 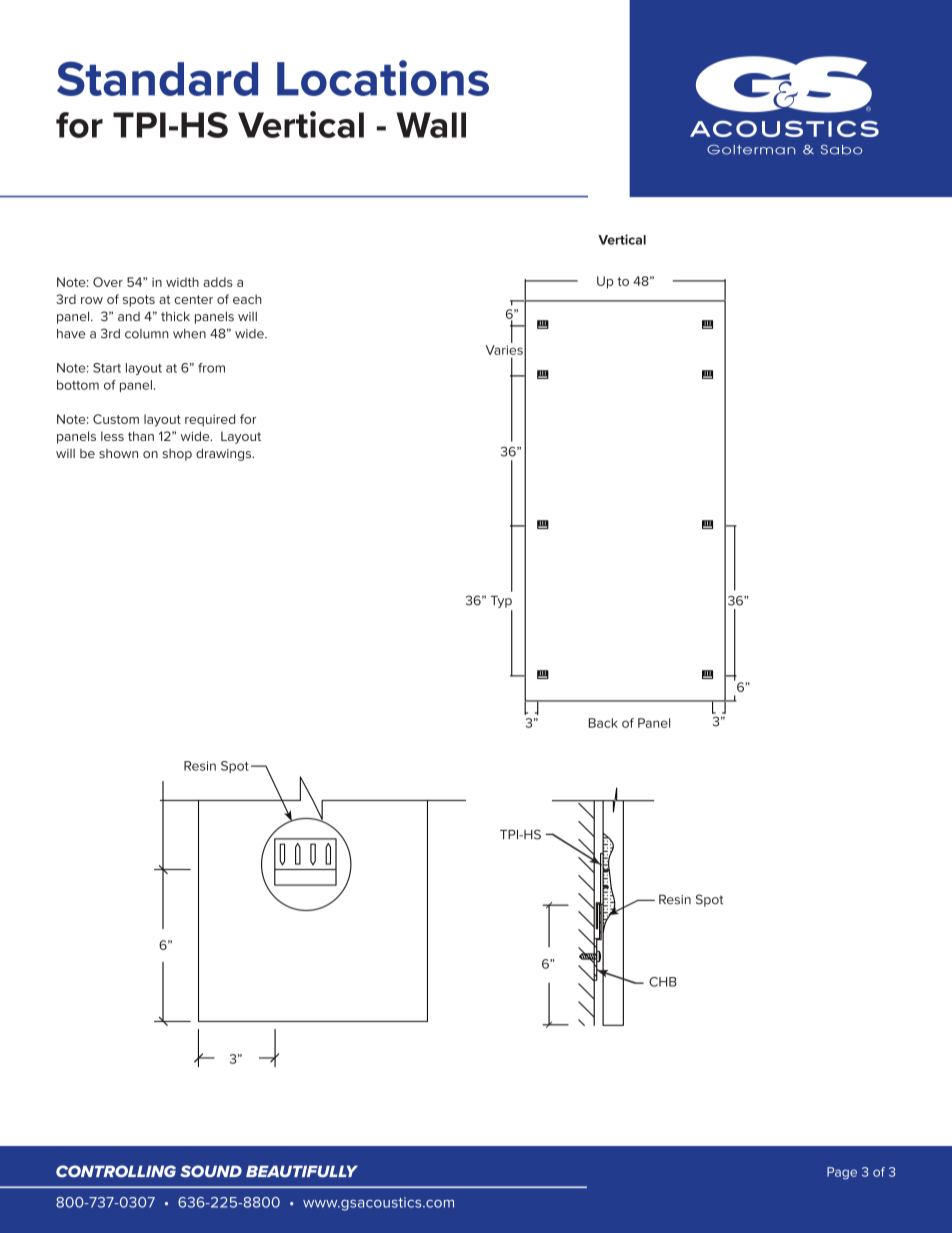 What do you see at coordinates (383, 78) in the document?
I see `Locations` at bounding box center [383, 78].
